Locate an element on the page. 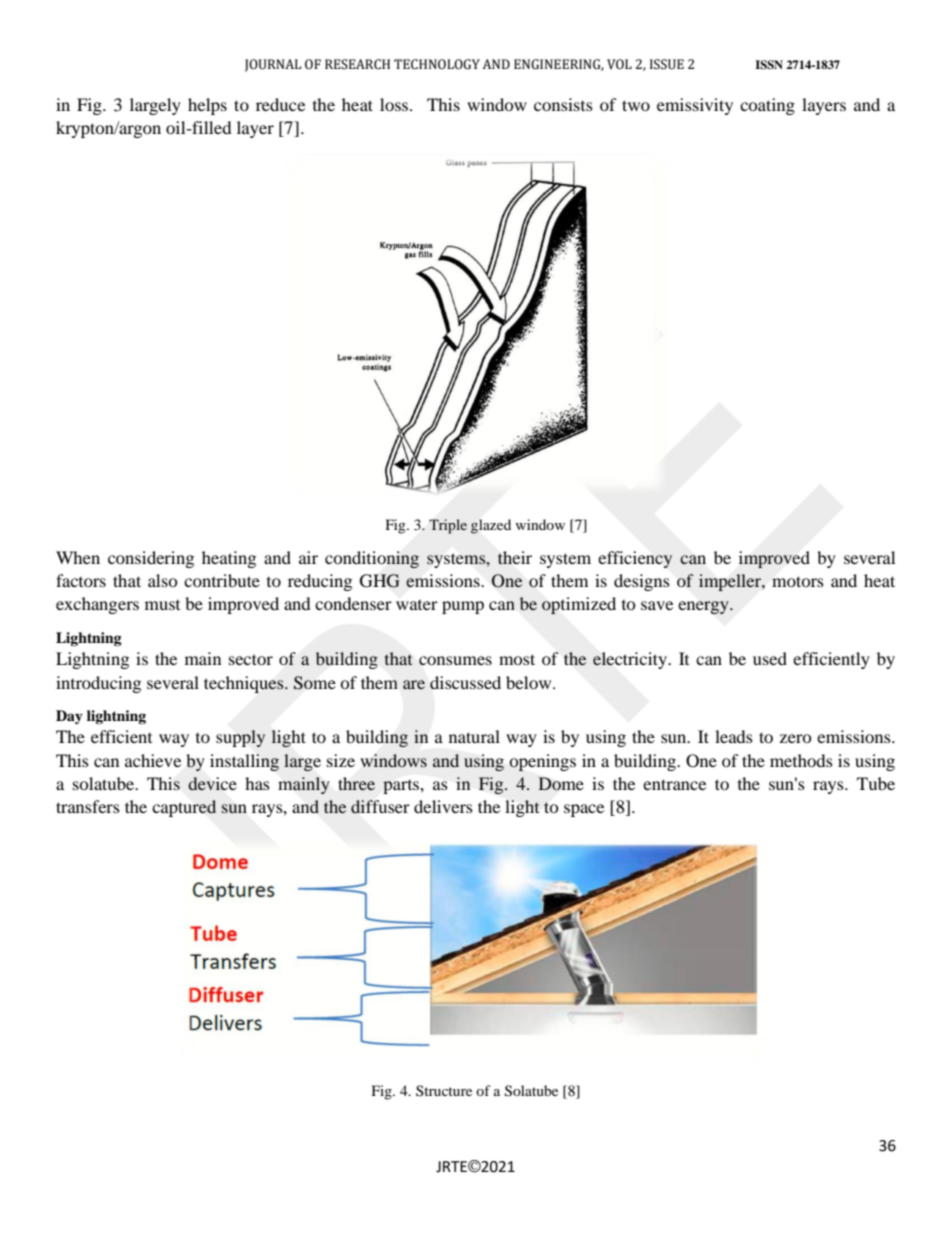  Structure is located at coordinates (444, 1090).
